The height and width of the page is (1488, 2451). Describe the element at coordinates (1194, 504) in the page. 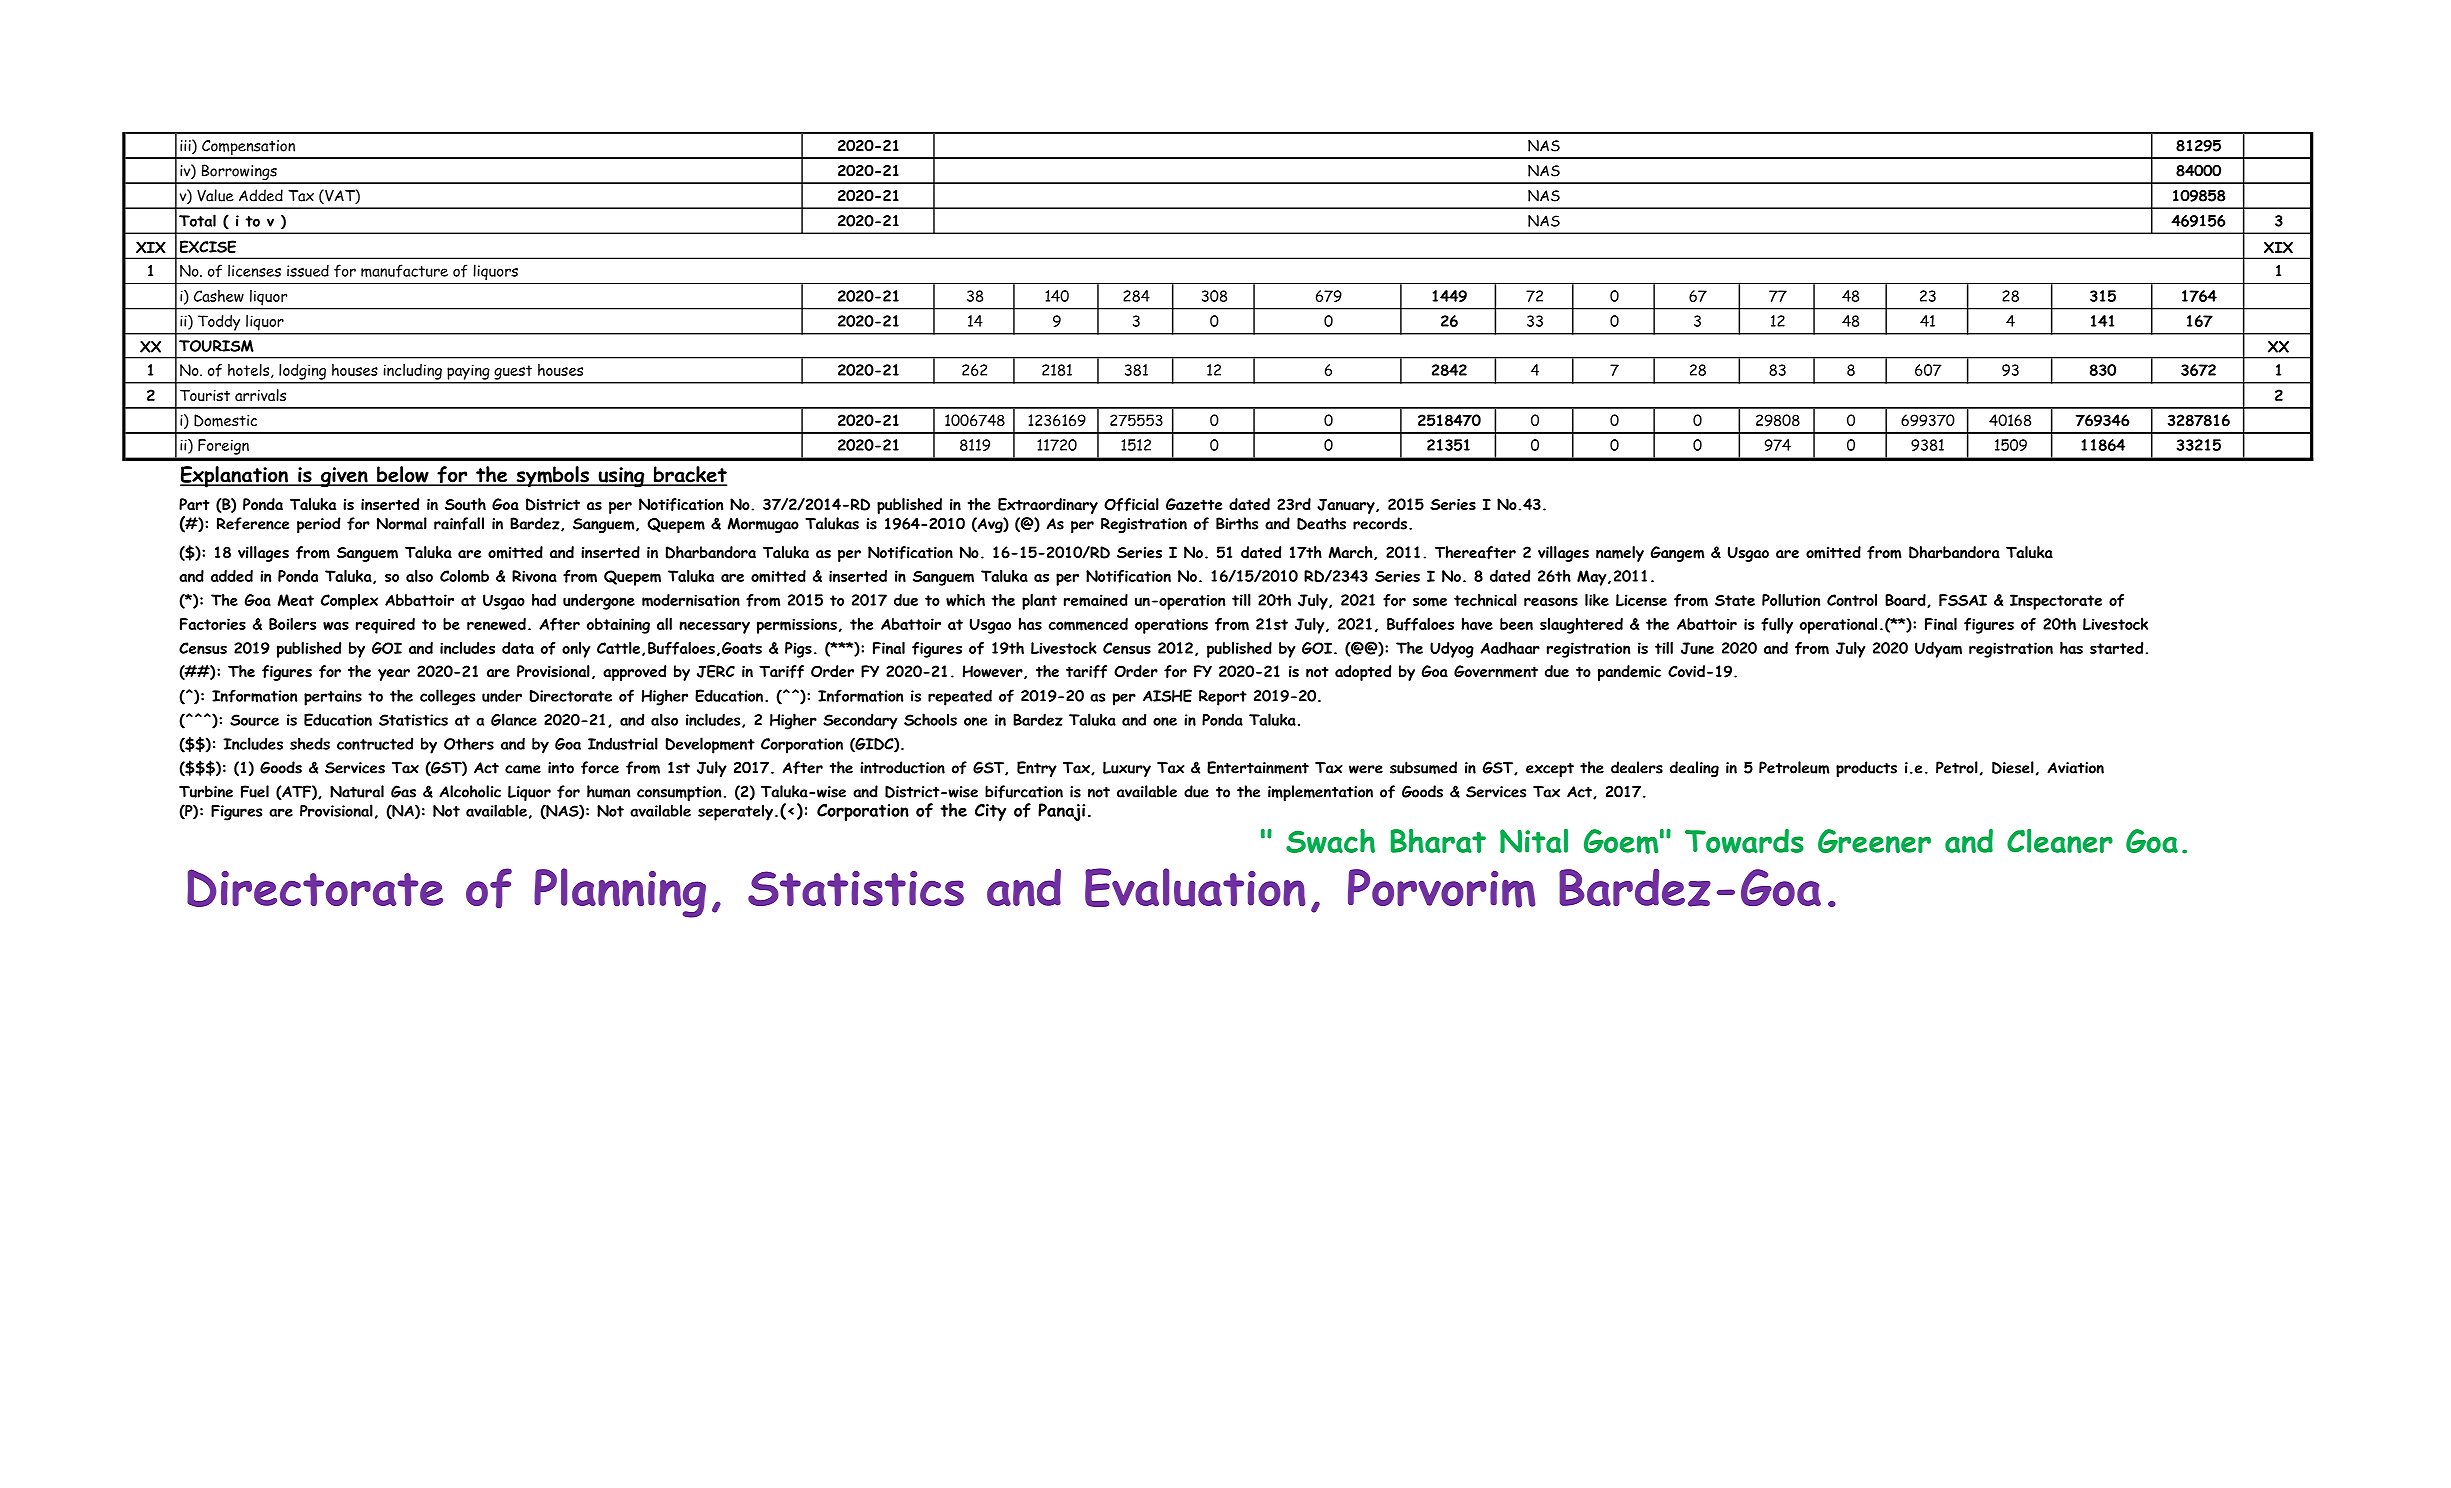

I see `Gazette` at that location.
